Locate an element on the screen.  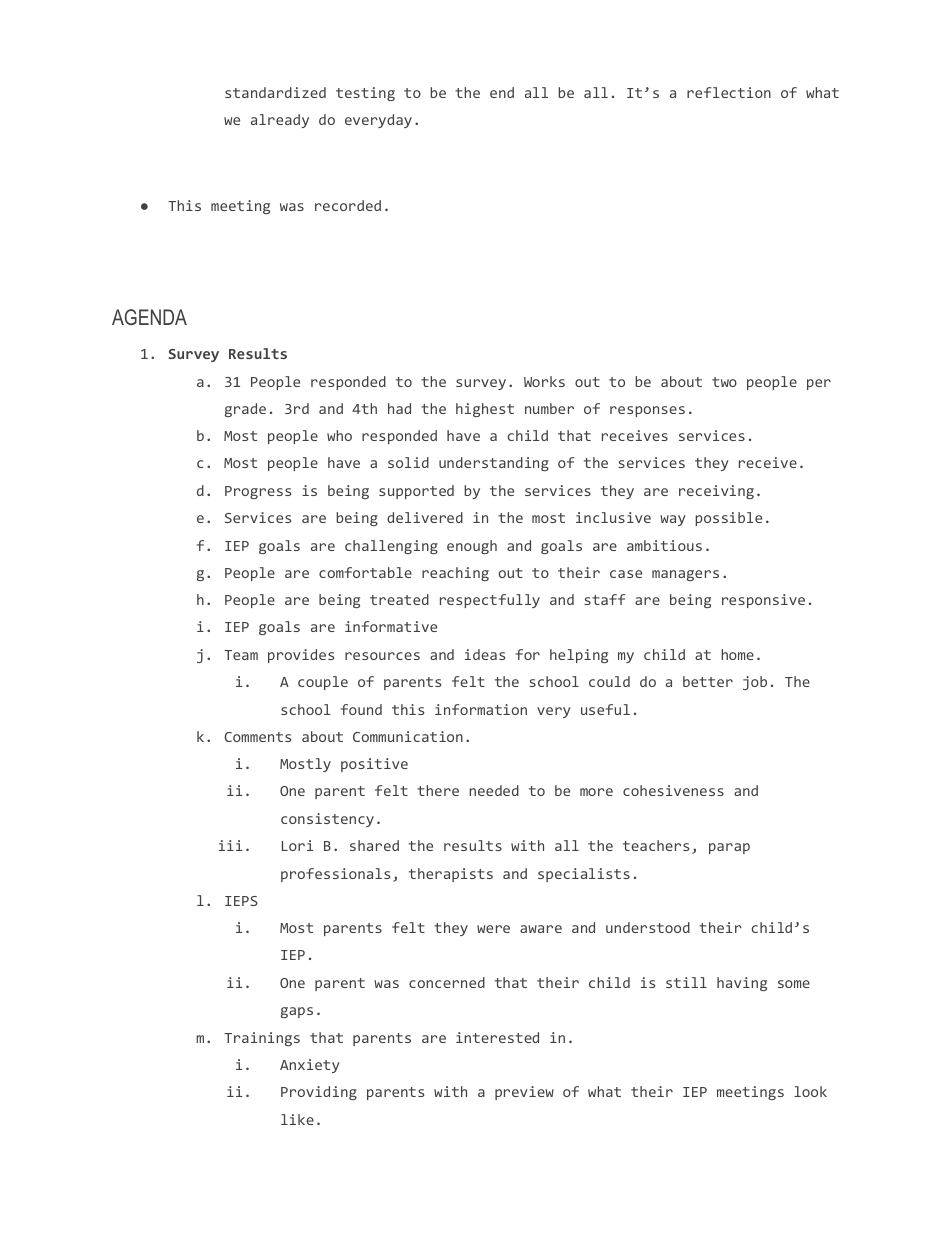
Progress is located at coordinates (258, 492).
